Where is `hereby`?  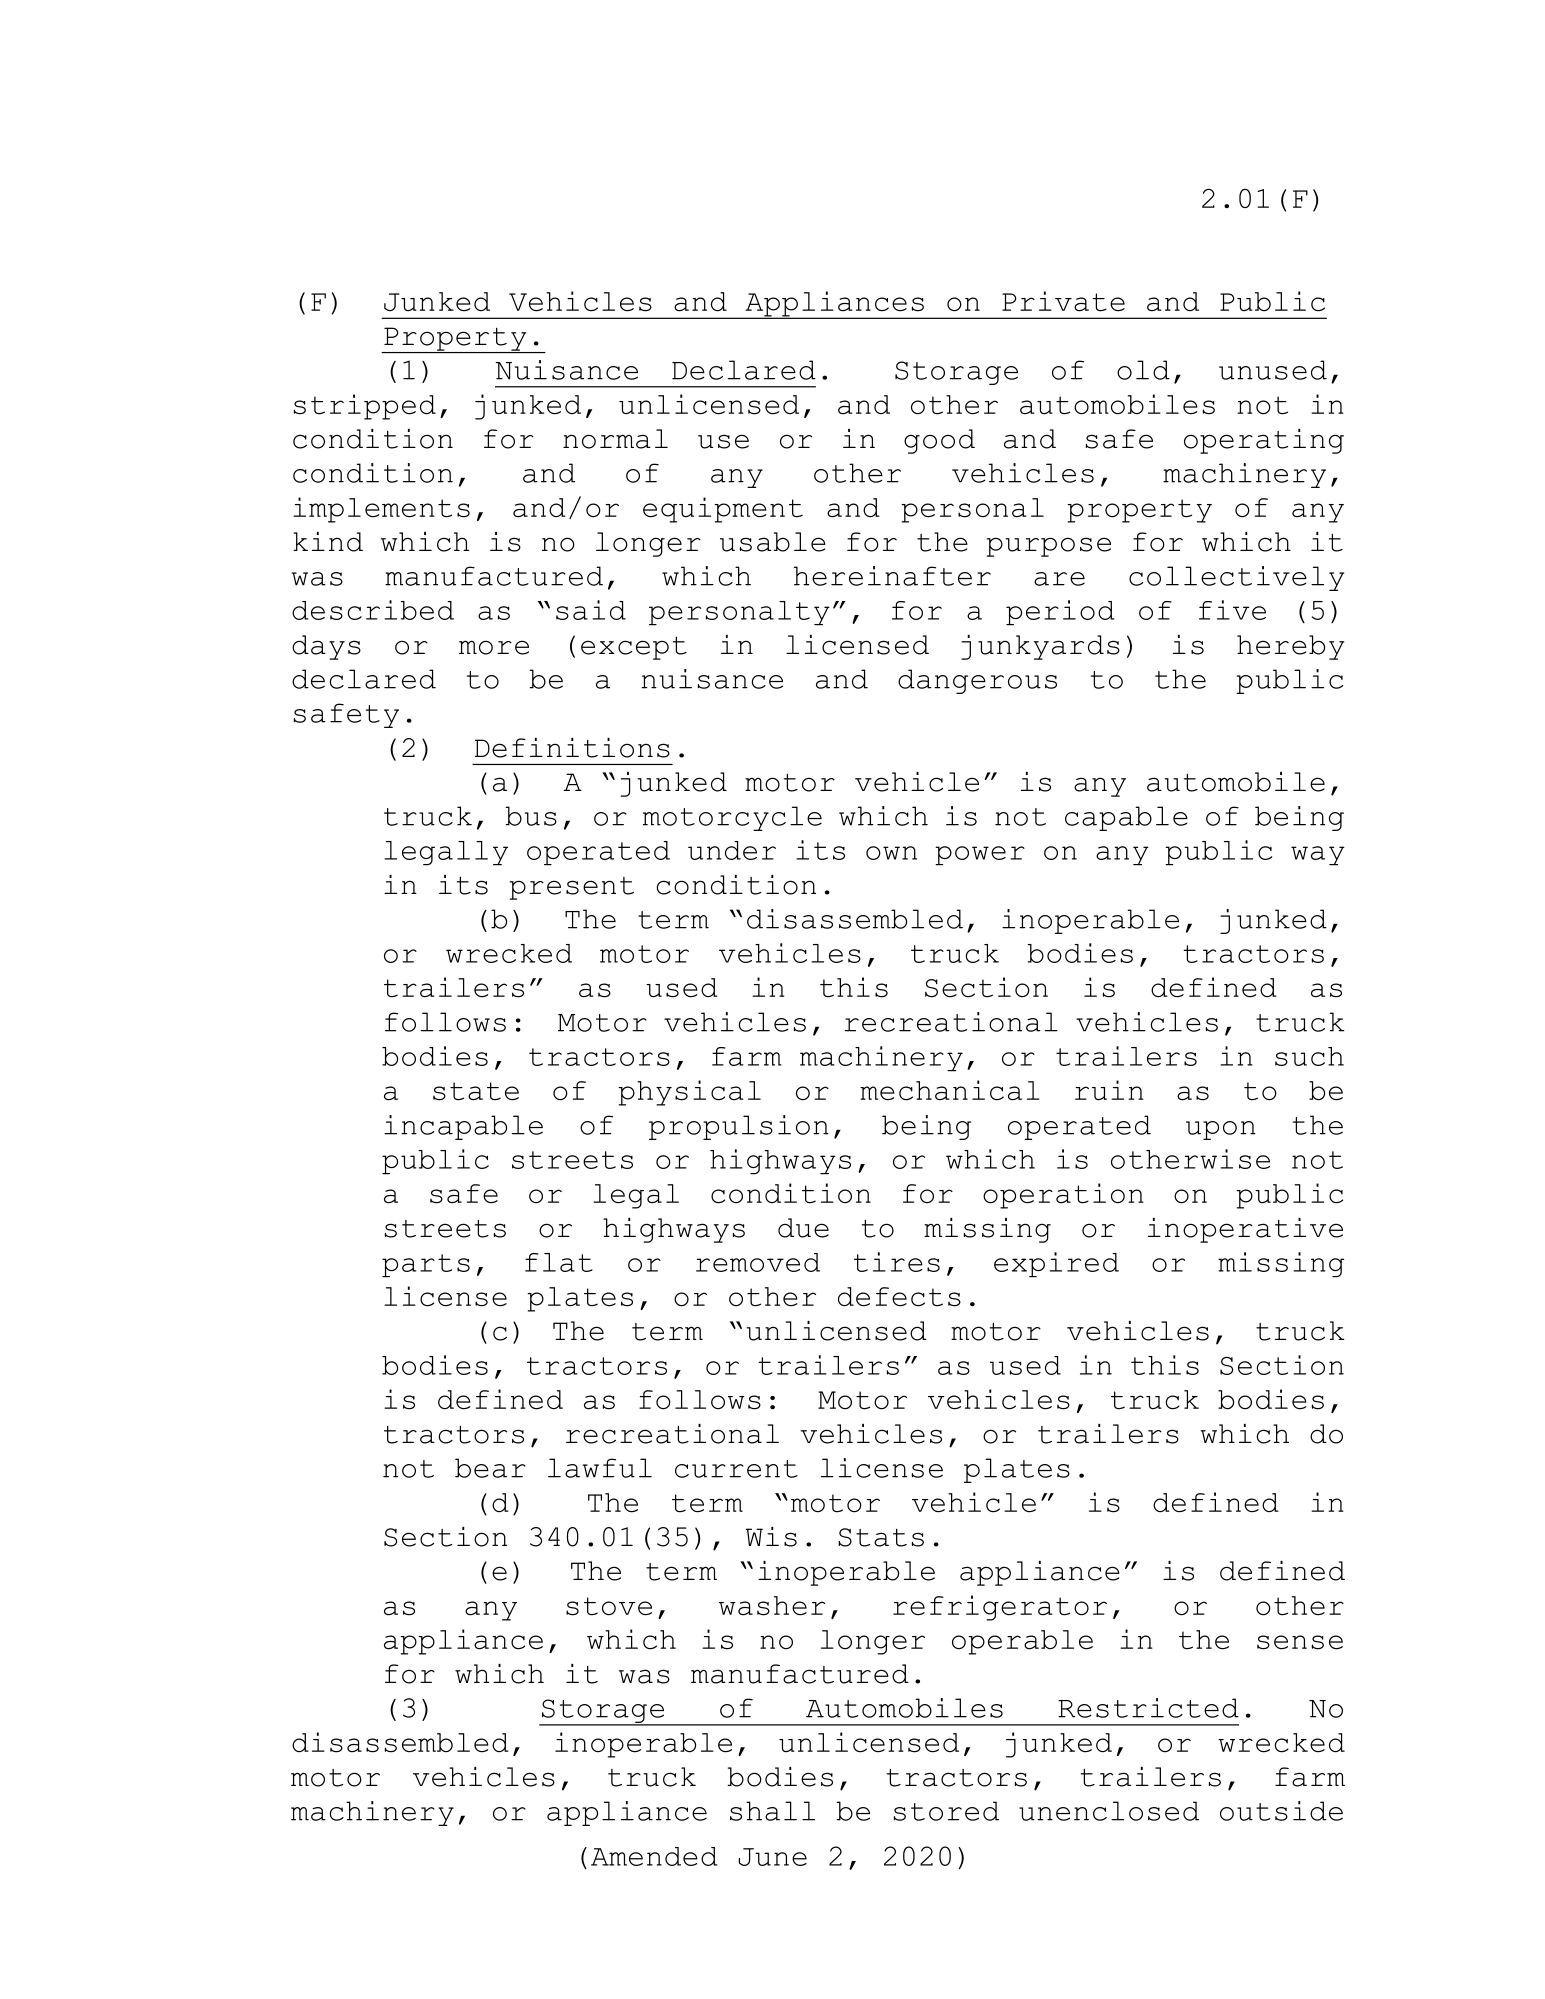
hereby is located at coordinates (1291, 647).
